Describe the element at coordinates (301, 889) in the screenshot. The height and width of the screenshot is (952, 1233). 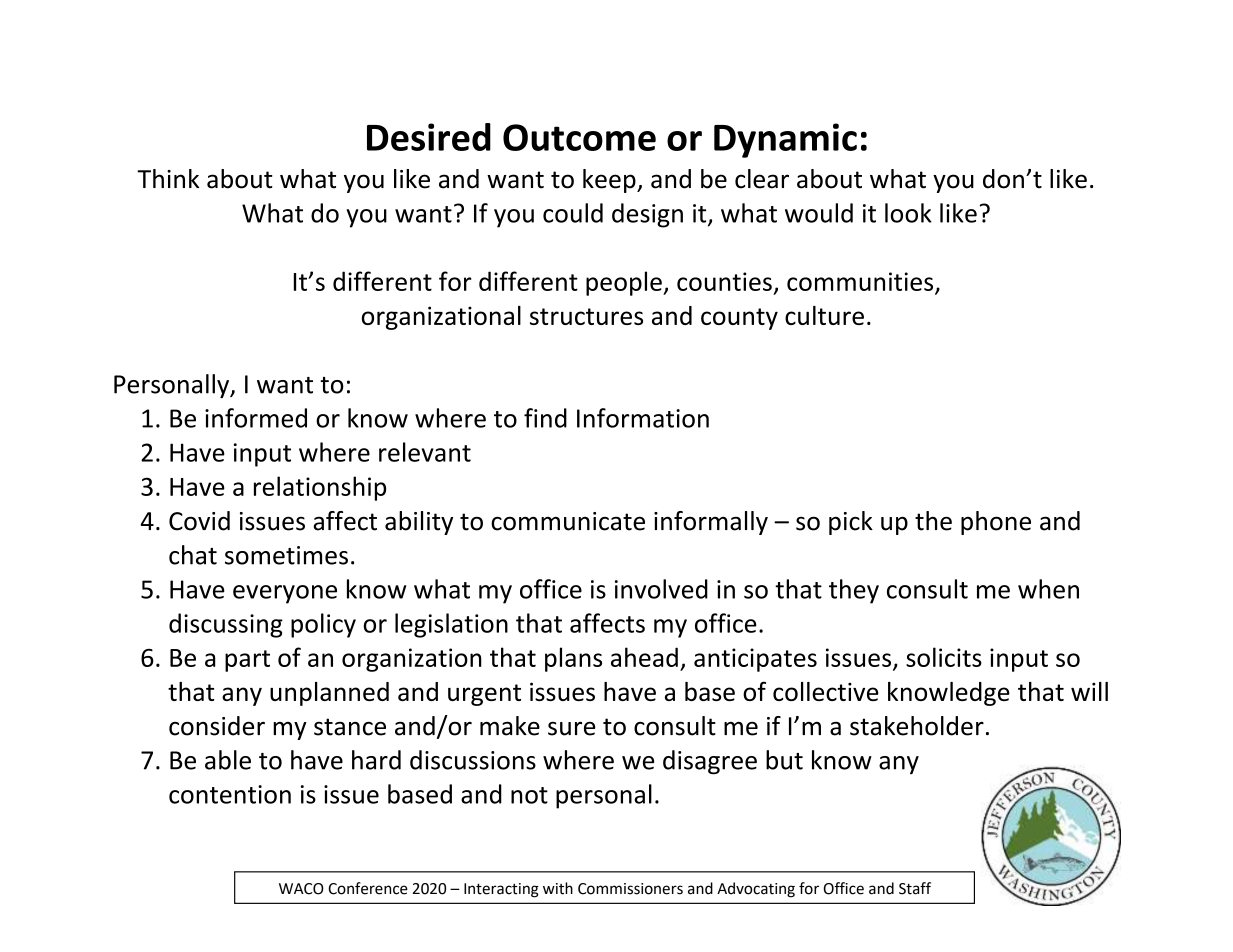
I see `WACO` at that location.
